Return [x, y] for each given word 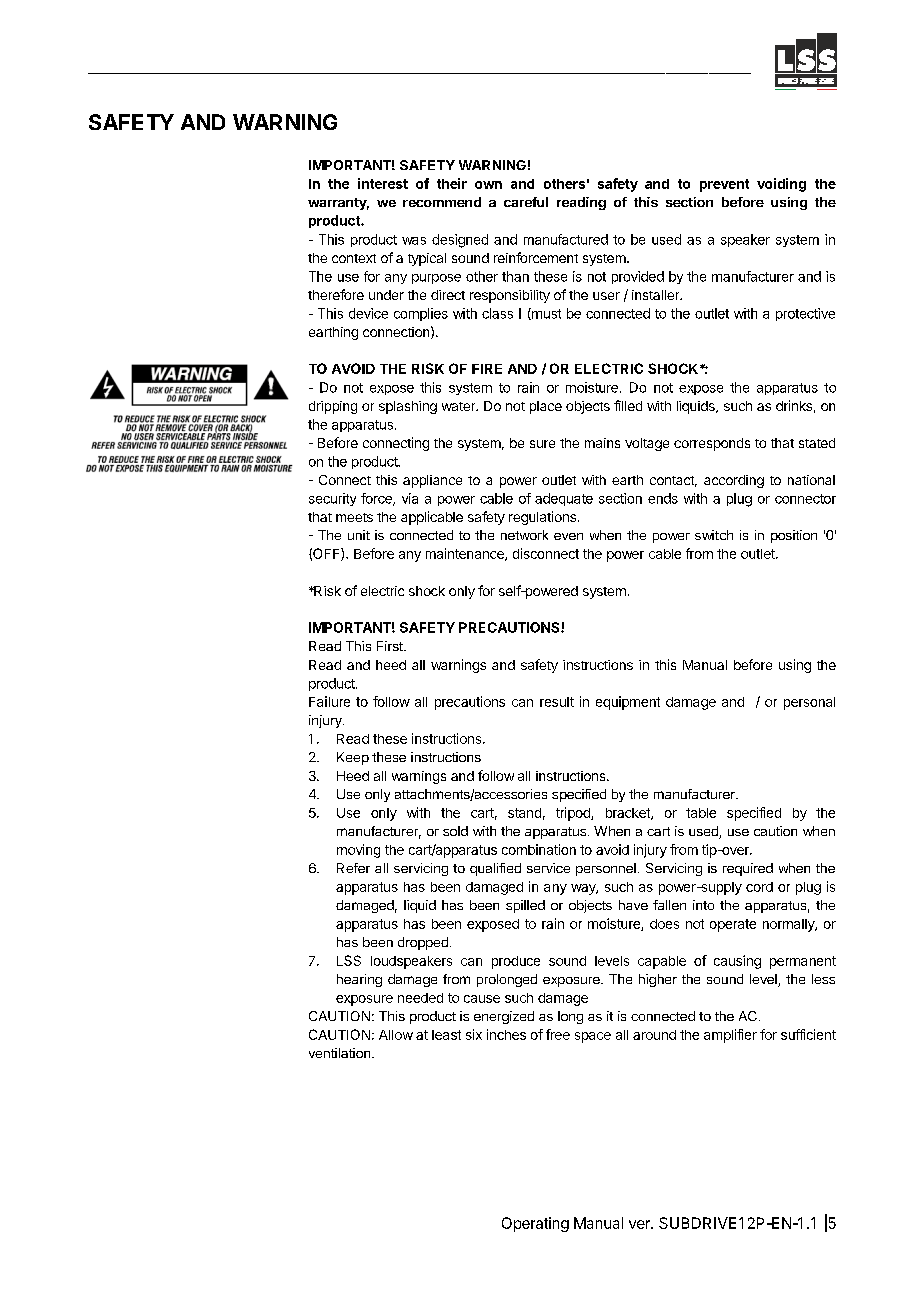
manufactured [566, 239]
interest [383, 183]
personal [809, 703]
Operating [535, 1224]
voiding [781, 185]
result [557, 702]
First [391, 646]
